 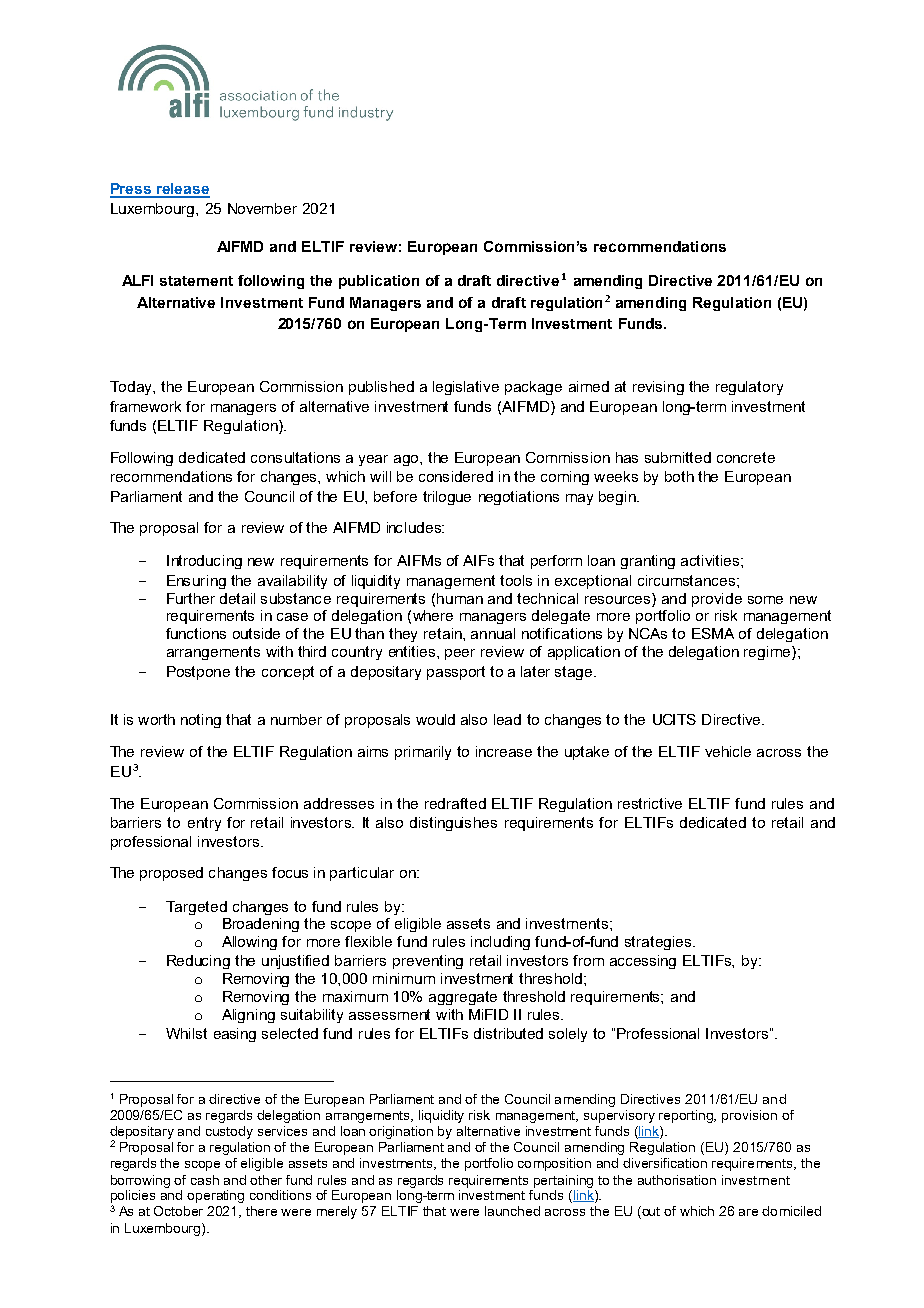 I want to click on considered, so click(x=456, y=476).
